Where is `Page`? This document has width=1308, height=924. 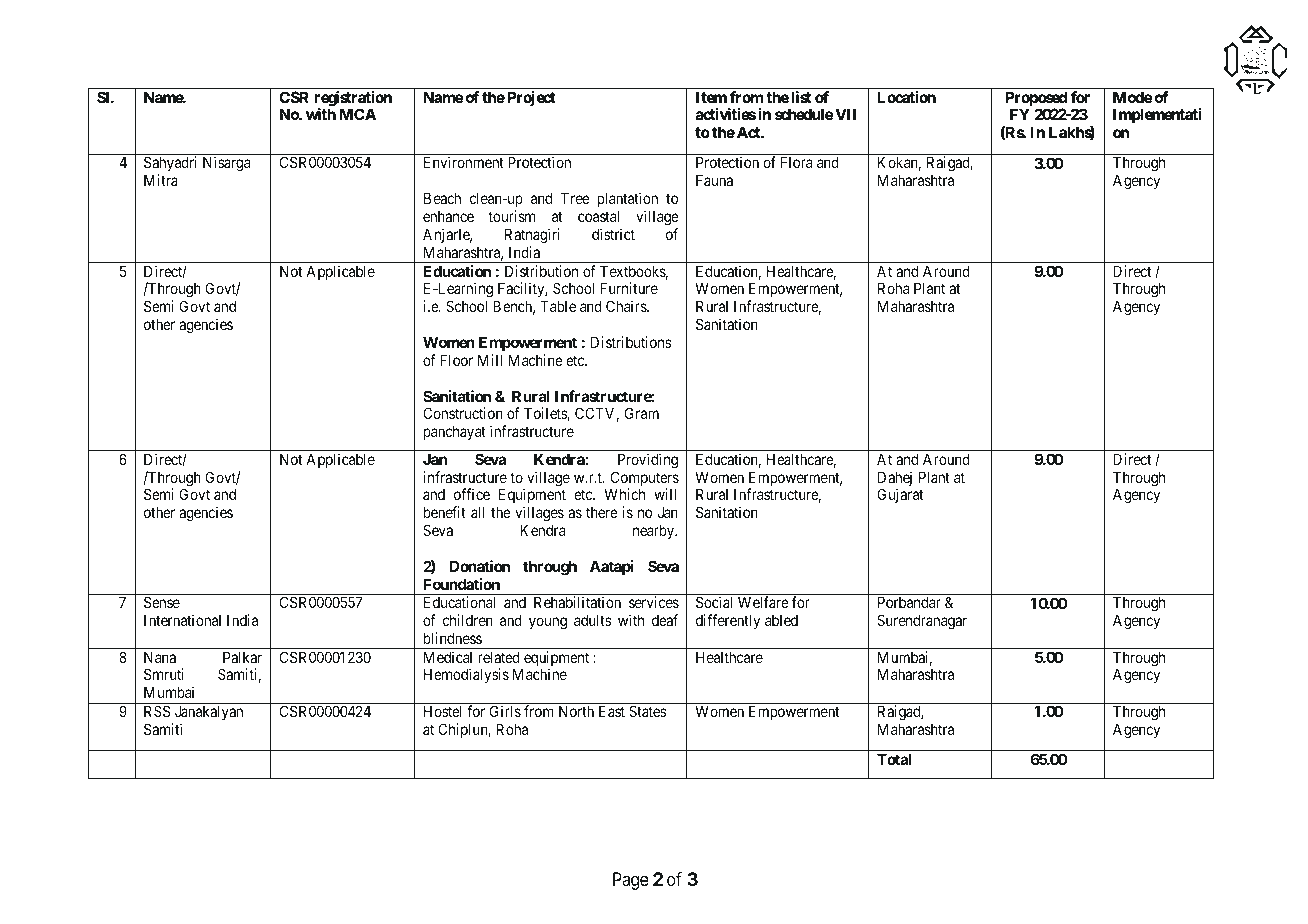
Page is located at coordinates (631, 881).
